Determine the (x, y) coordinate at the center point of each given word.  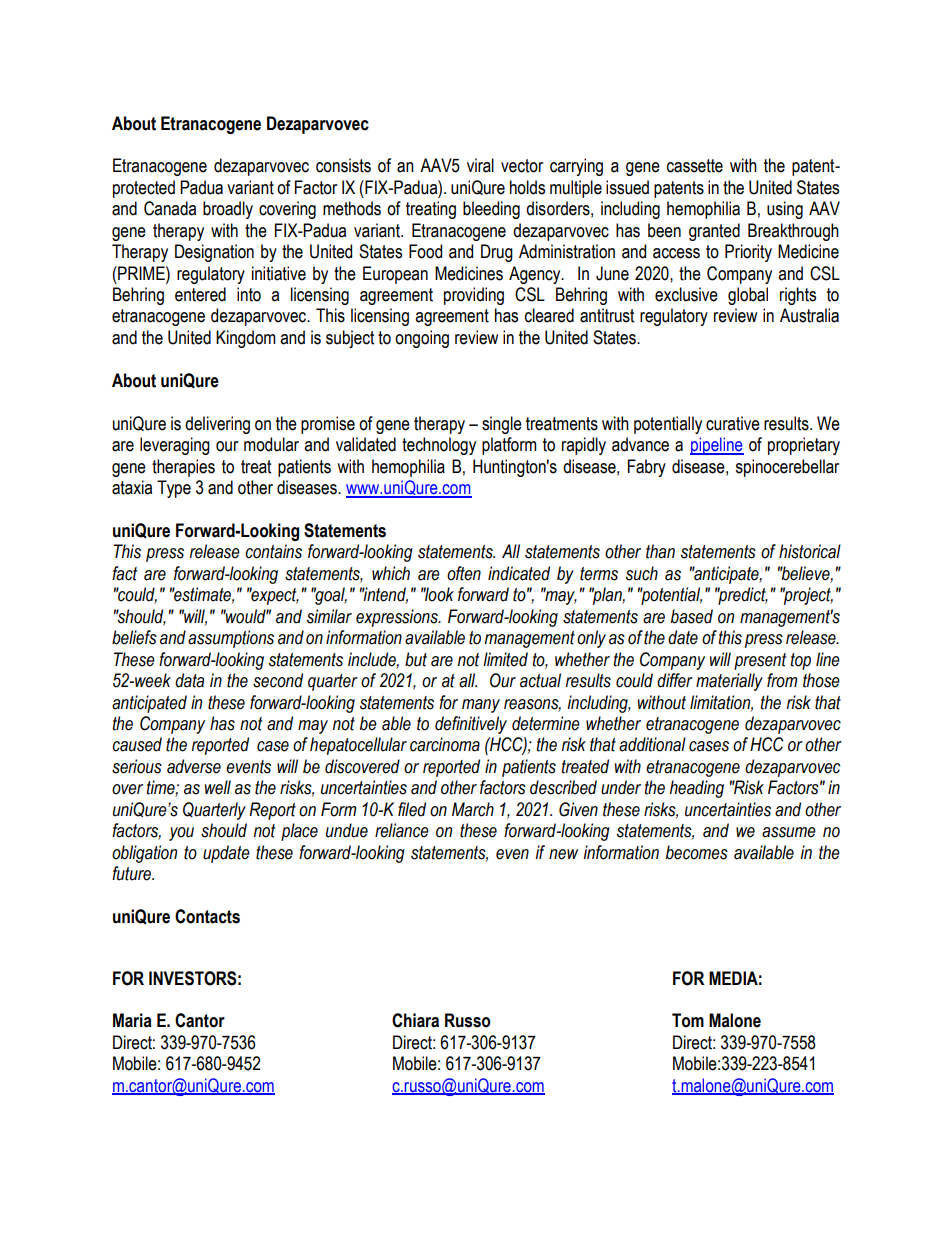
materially (729, 682)
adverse (194, 766)
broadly (228, 210)
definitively (471, 725)
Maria (132, 1020)
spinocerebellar (787, 468)
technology (439, 446)
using (785, 210)
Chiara (415, 1020)
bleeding (491, 210)
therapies (183, 468)
